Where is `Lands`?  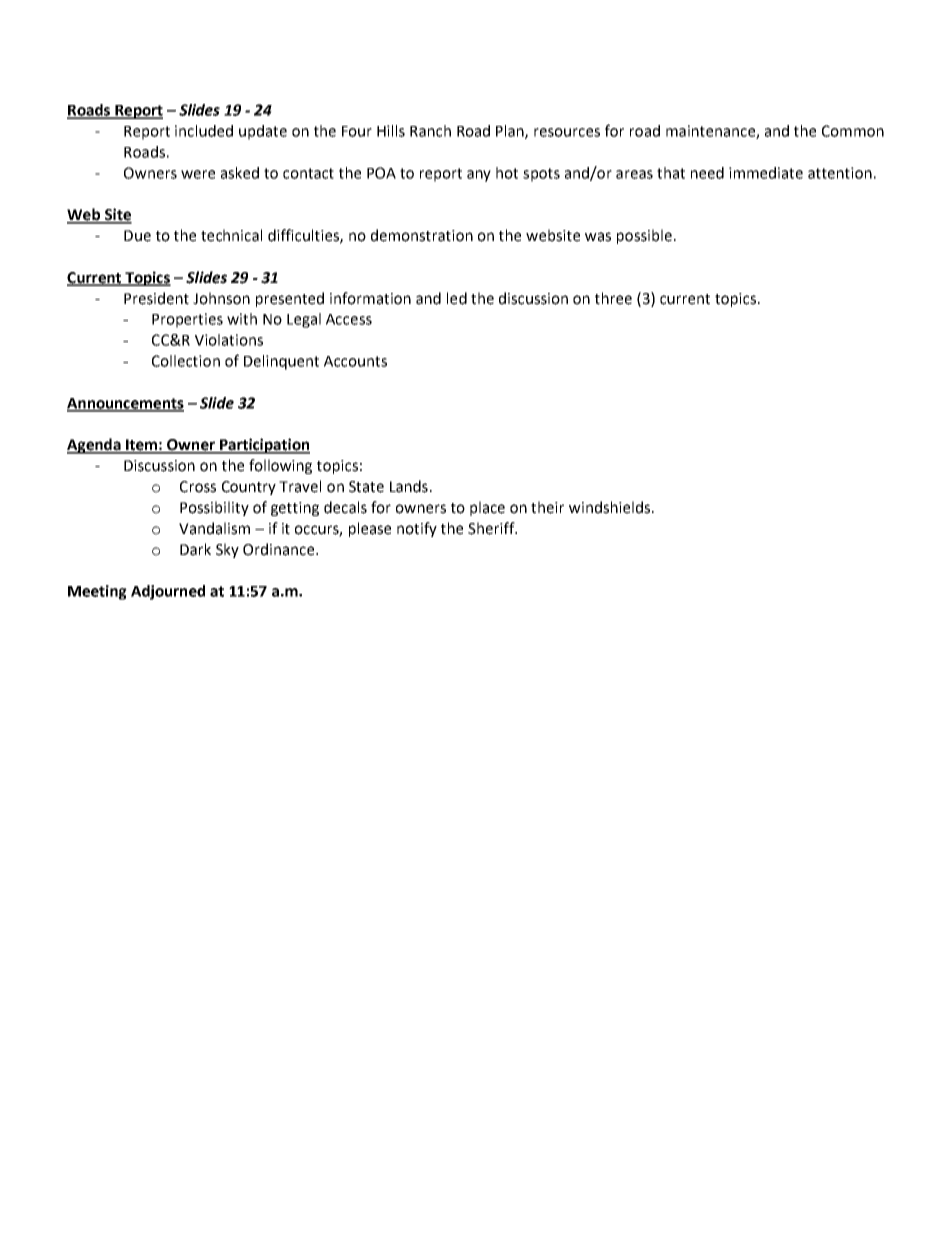
Lands is located at coordinates (409, 486).
